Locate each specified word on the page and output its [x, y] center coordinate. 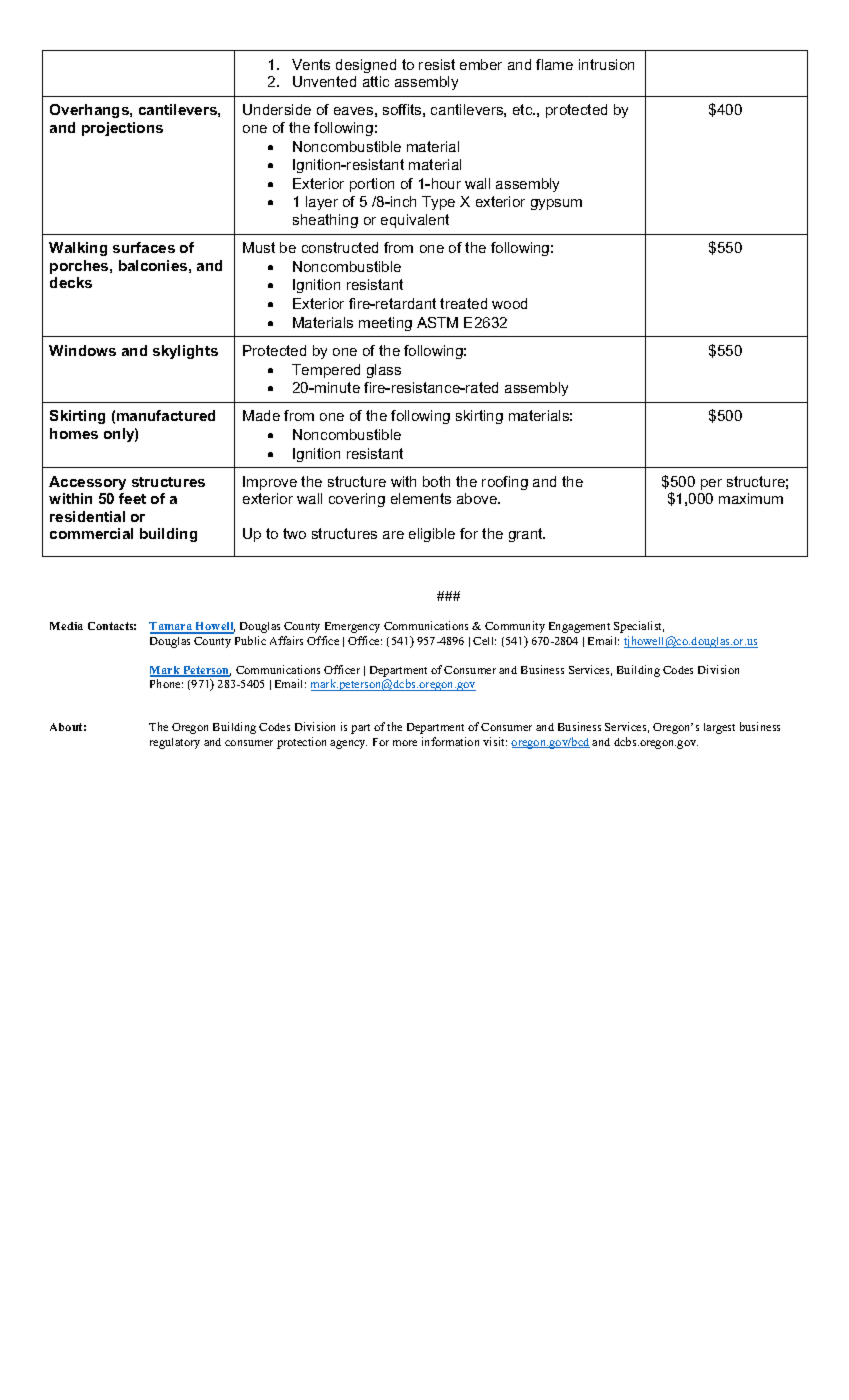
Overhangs [90, 111]
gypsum [556, 204]
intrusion [606, 64]
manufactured [166, 415]
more [405, 743]
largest [719, 728]
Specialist [639, 627]
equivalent [415, 221]
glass [384, 371]
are [393, 535]
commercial [91, 533]
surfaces [144, 247]
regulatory [175, 743]
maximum [751, 498]
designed [366, 66]
